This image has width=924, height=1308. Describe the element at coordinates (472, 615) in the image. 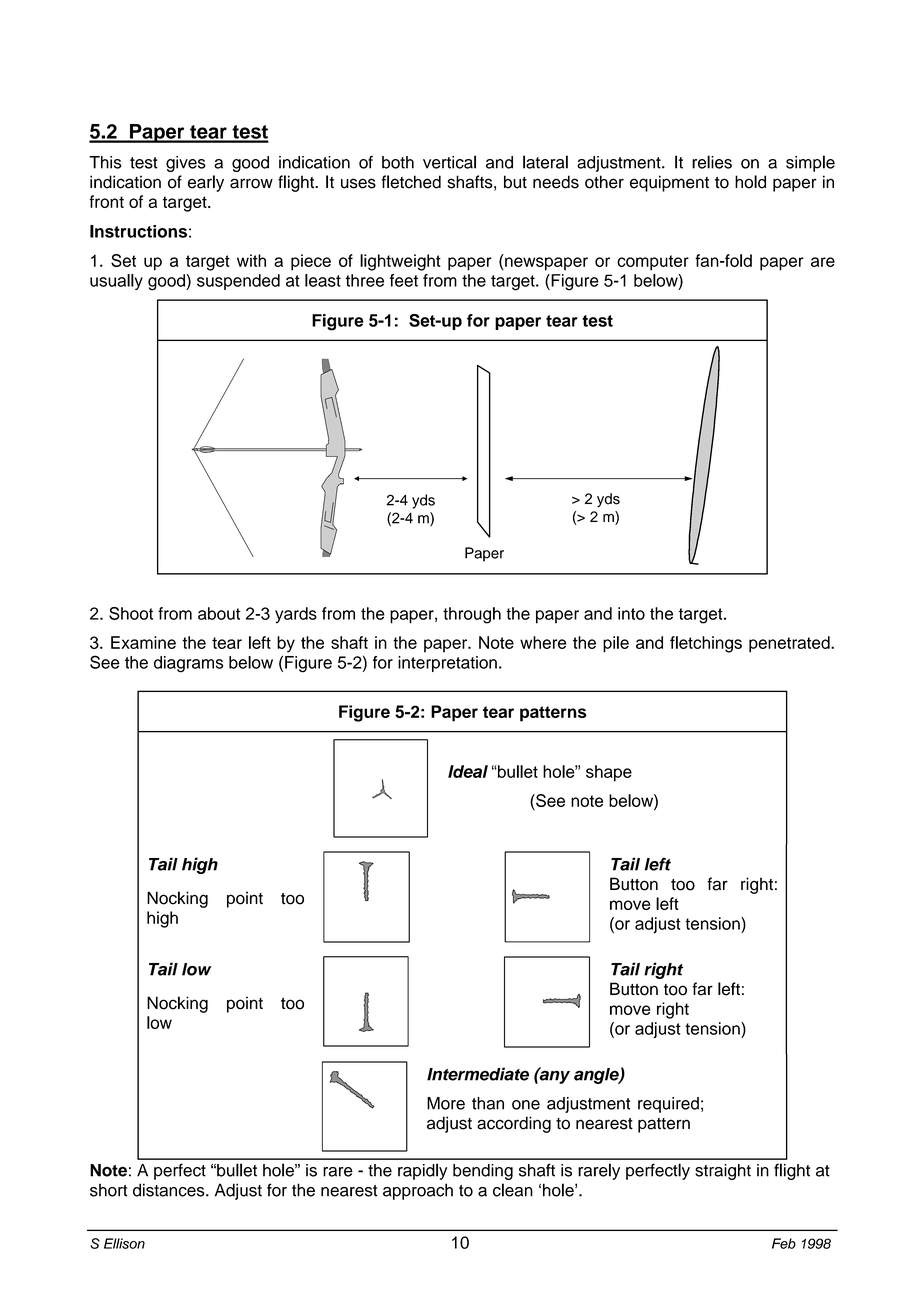

I see `through` at that location.
